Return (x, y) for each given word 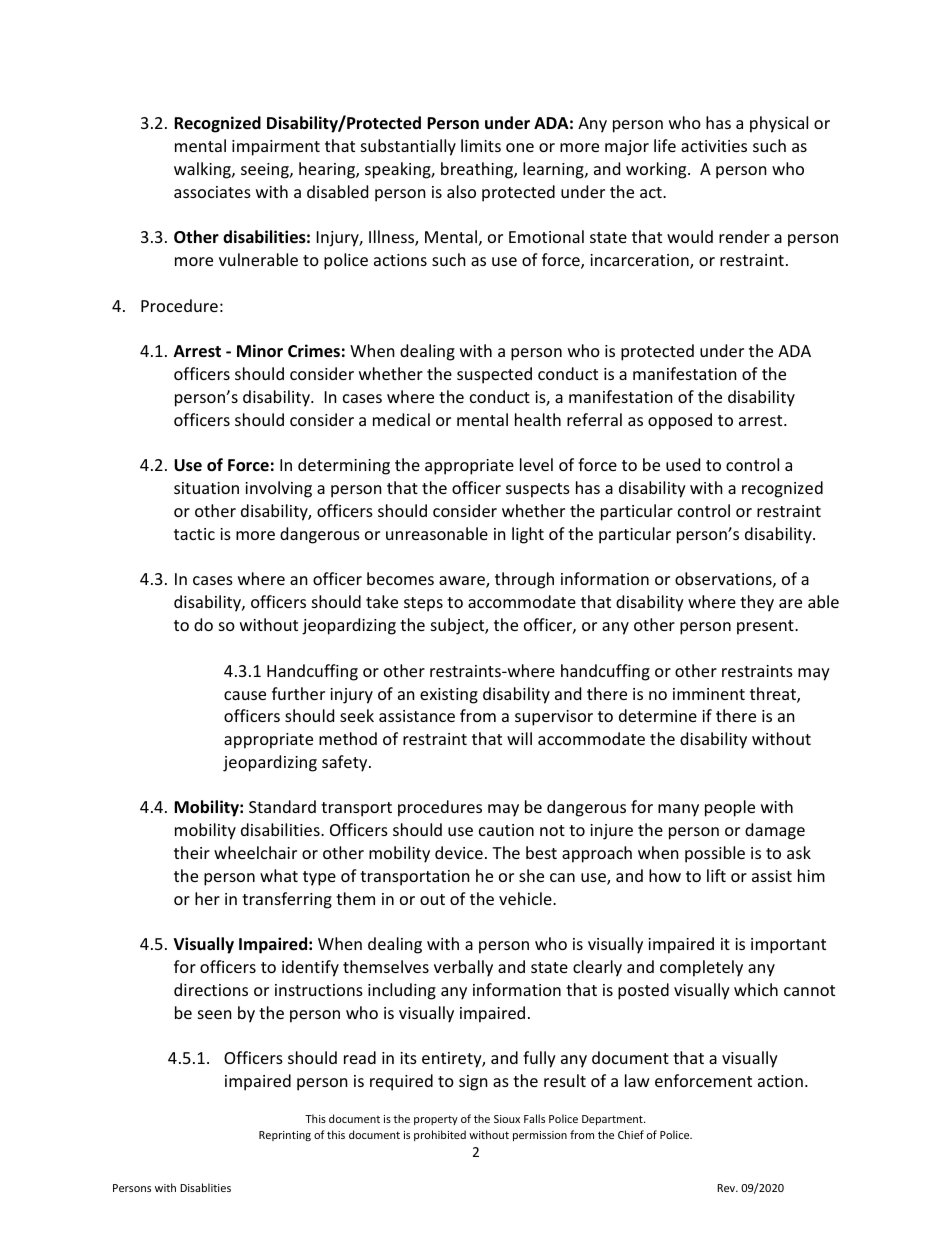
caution (506, 830)
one (520, 147)
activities (714, 146)
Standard (282, 806)
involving (278, 489)
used (683, 464)
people (730, 808)
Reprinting (285, 1136)
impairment (276, 148)
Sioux (507, 1119)
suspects (538, 490)
